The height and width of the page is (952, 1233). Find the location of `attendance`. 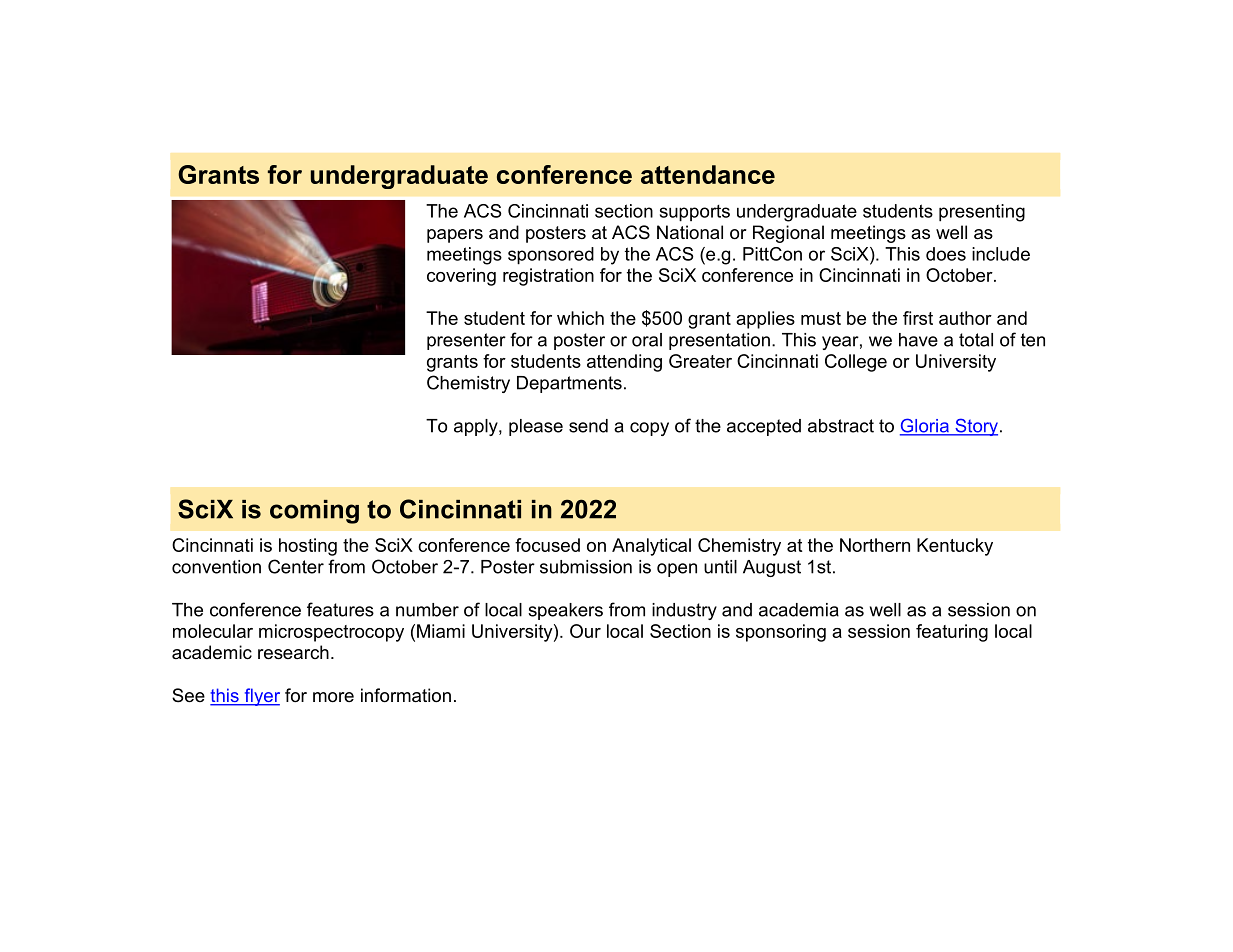

attendance is located at coordinates (708, 174).
